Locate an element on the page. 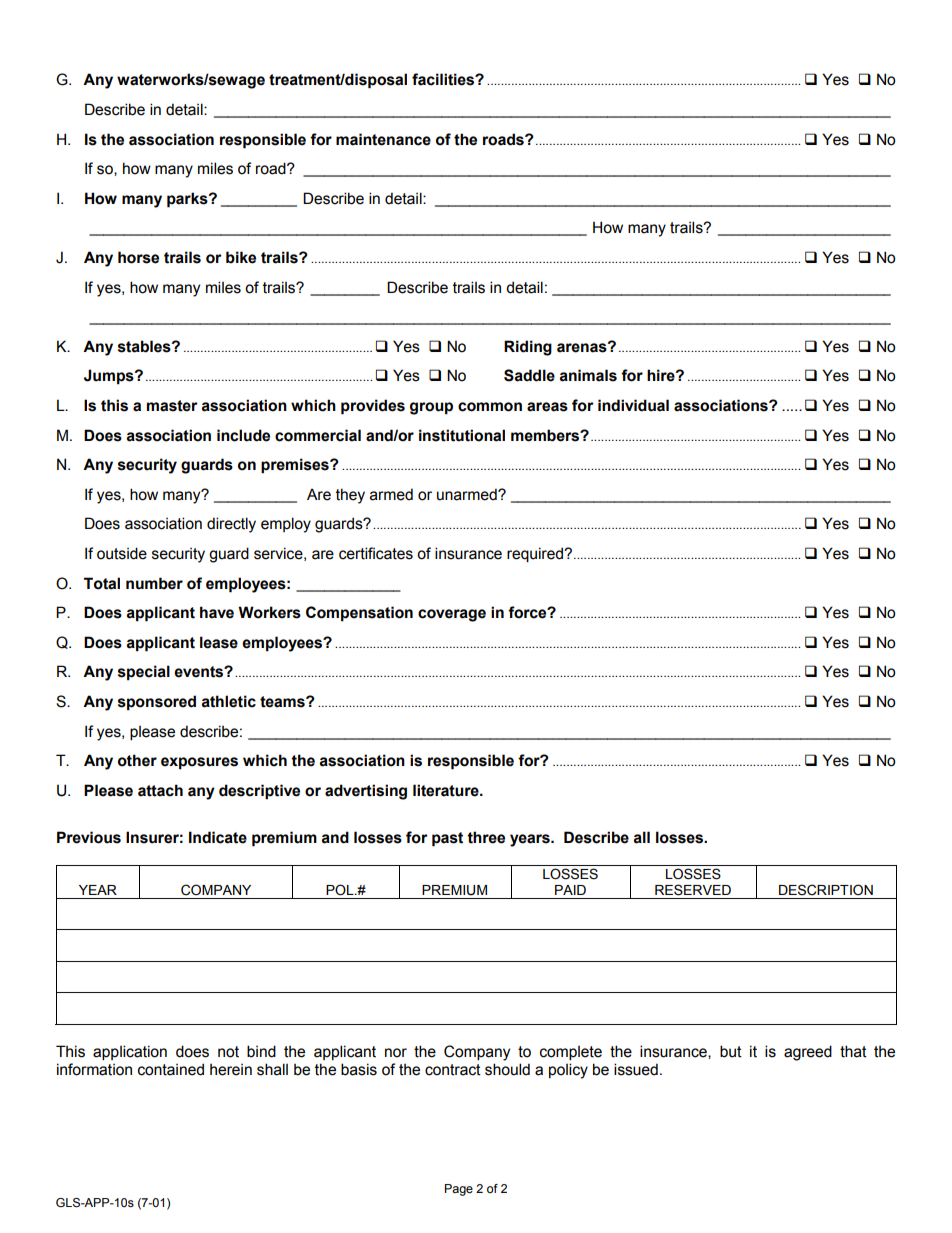  institutional is located at coordinates (462, 435).
